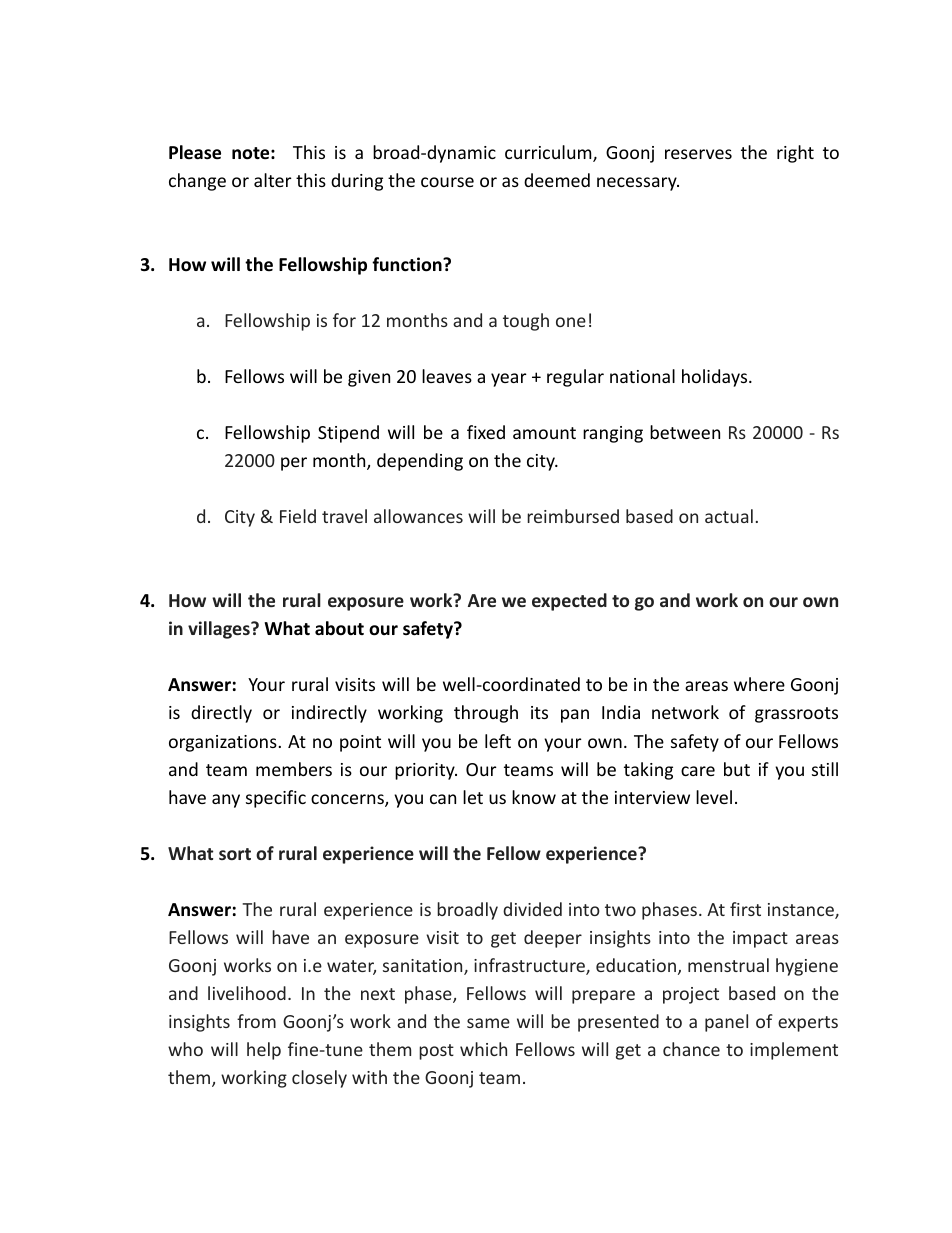 The height and width of the image is (1233, 952). Describe the element at coordinates (273, 180) in the image. I see `alter` at that location.
